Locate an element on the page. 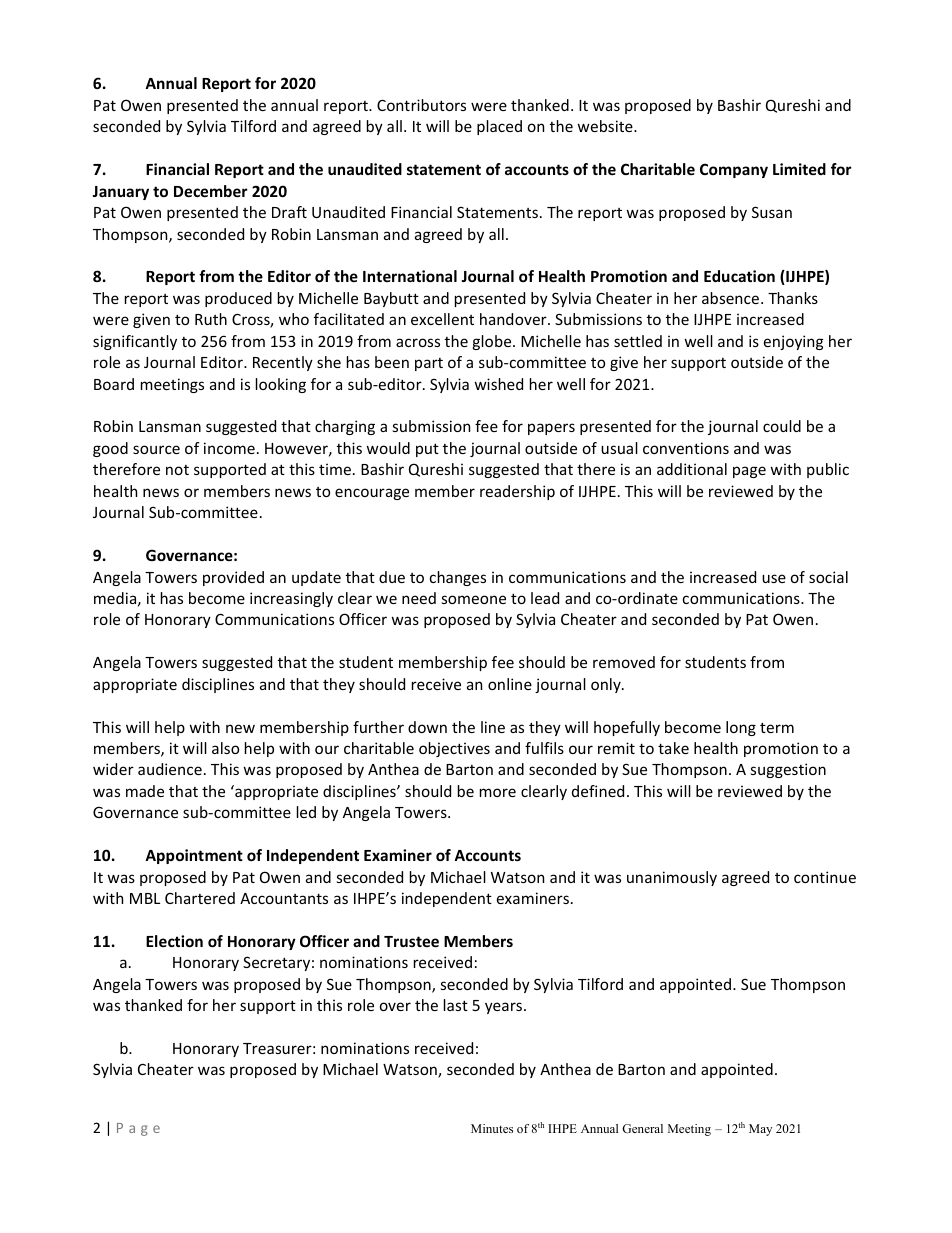 Image resolution: width=952 pixels, height=1233 pixels. down is located at coordinates (427, 727).
